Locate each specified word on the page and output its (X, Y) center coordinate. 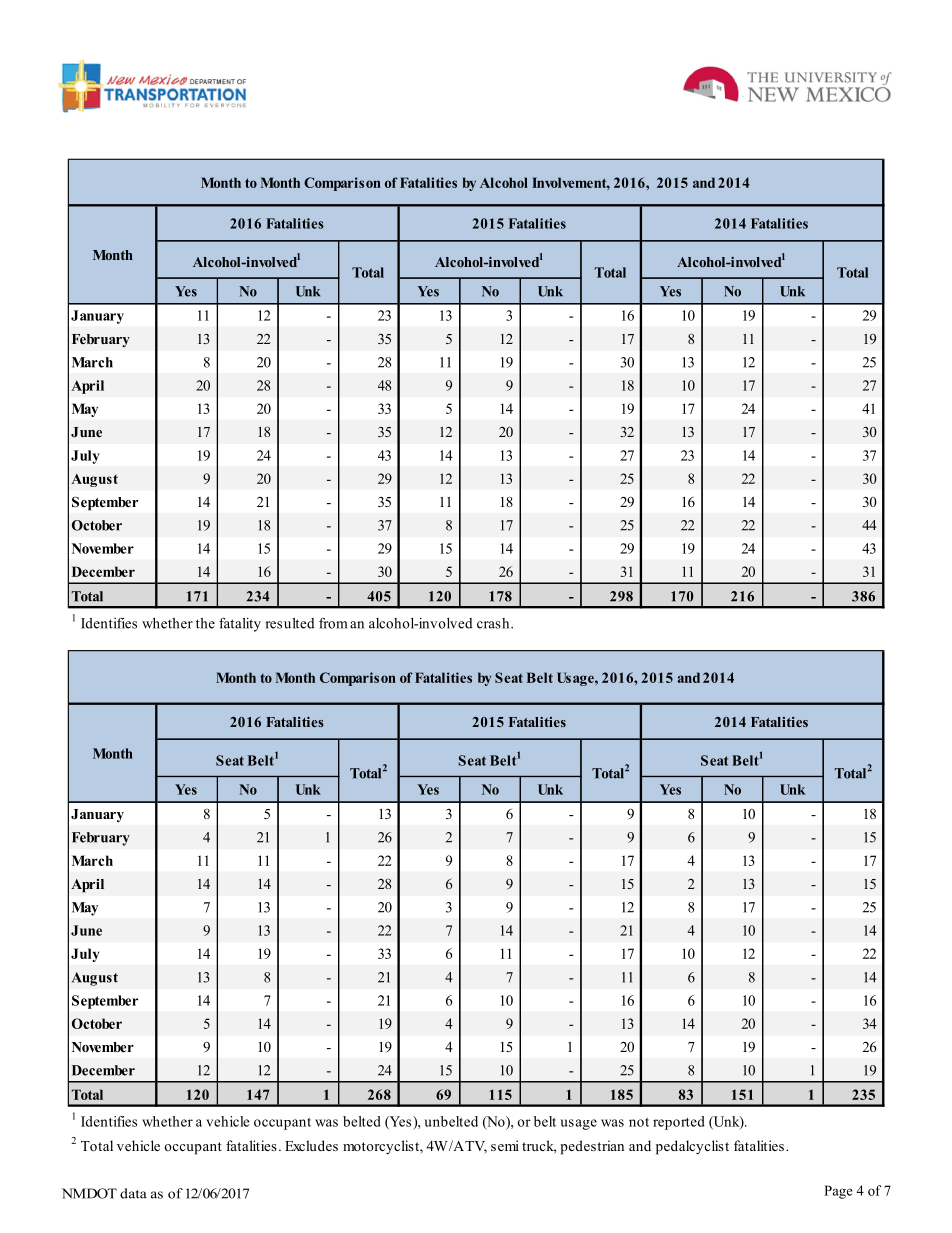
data (133, 1193)
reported (679, 1123)
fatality (240, 624)
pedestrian (592, 1147)
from (333, 623)
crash (494, 623)
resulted (290, 623)
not (639, 1122)
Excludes (311, 1145)
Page (838, 1192)
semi (505, 1145)
